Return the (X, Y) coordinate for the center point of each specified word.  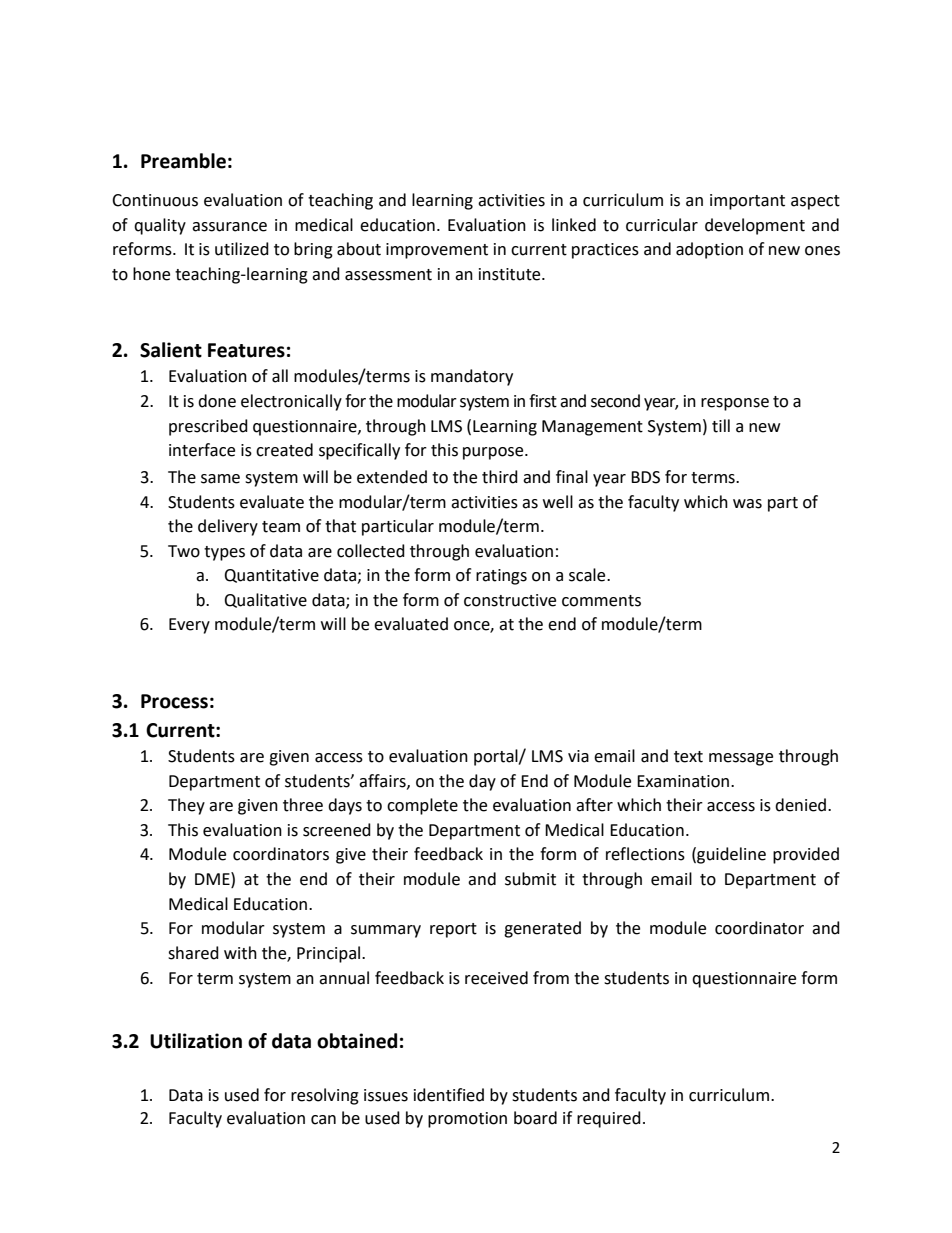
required (609, 1119)
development (755, 226)
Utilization (196, 1041)
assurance (229, 227)
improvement (437, 251)
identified (449, 1095)
